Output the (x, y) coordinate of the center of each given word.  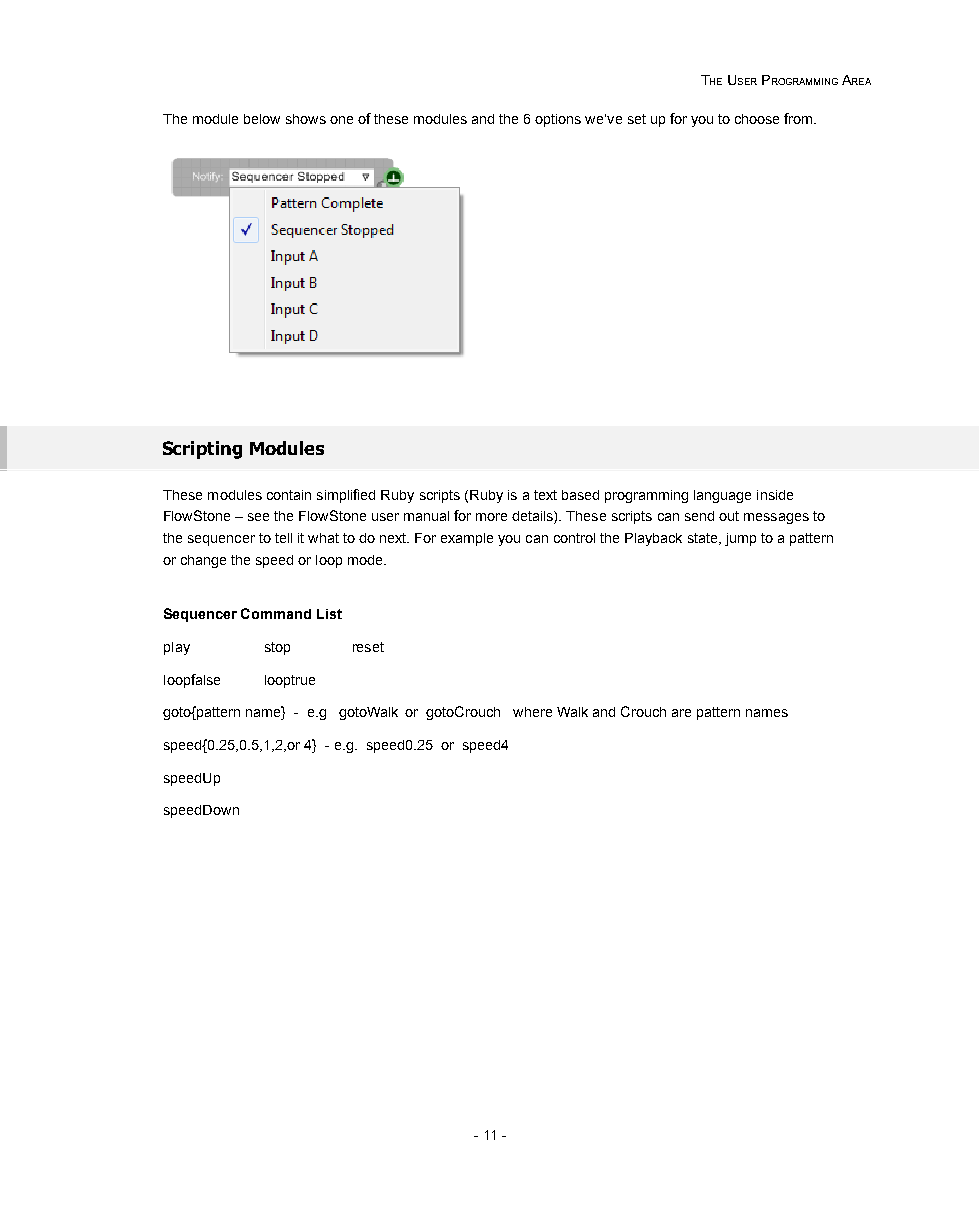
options (558, 120)
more (491, 517)
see (258, 517)
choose (757, 119)
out (729, 516)
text (545, 495)
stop (277, 648)
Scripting (202, 450)
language (722, 496)
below (262, 119)
